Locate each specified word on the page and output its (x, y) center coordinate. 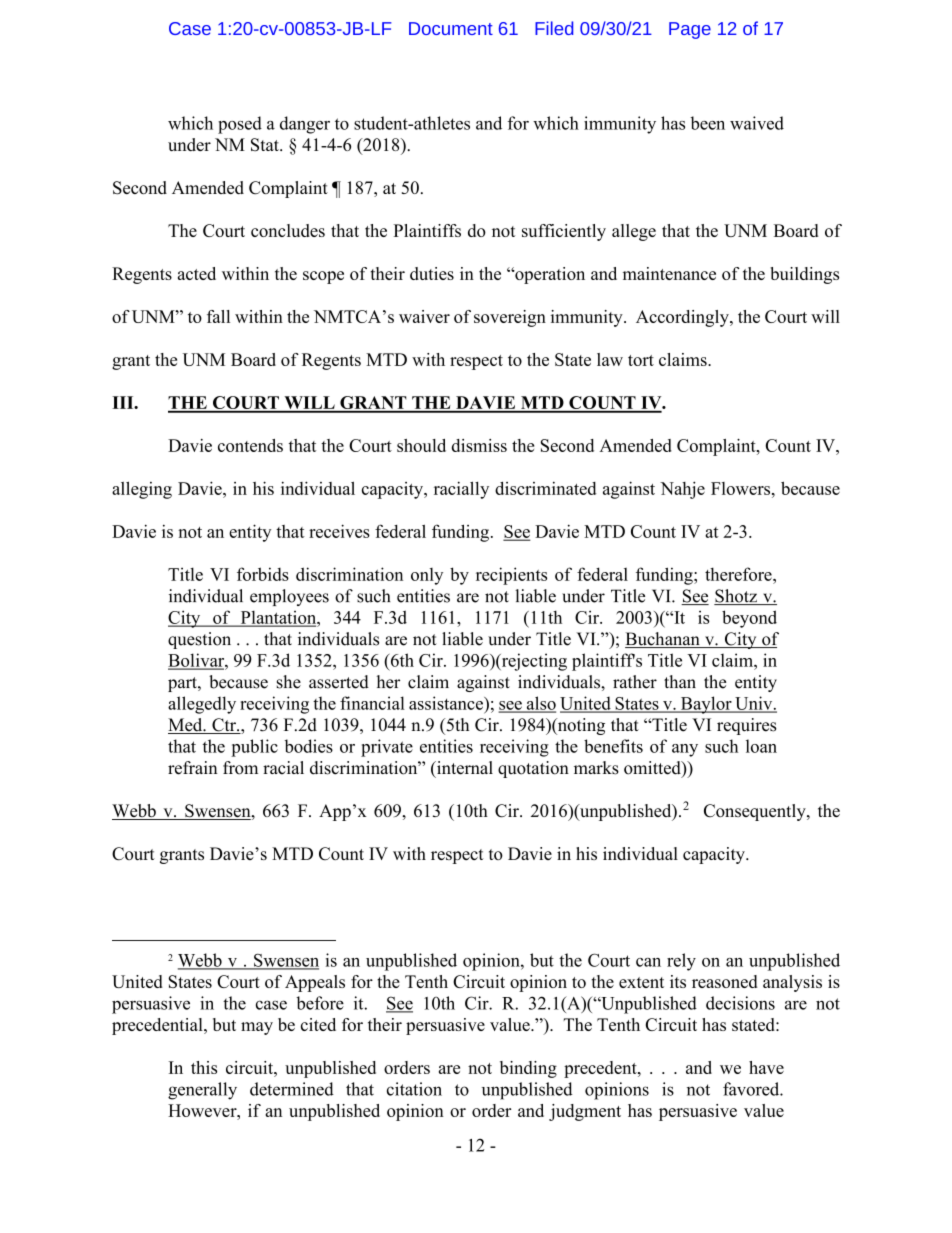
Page (690, 30)
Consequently (756, 812)
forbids (263, 574)
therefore (739, 574)
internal (463, 769)
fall (218, 316)
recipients (511, 576)
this (204, 1067)
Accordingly (683, 318)
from (240, 768)
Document (451, 28)
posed (240, 125)
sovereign (510, 318)
